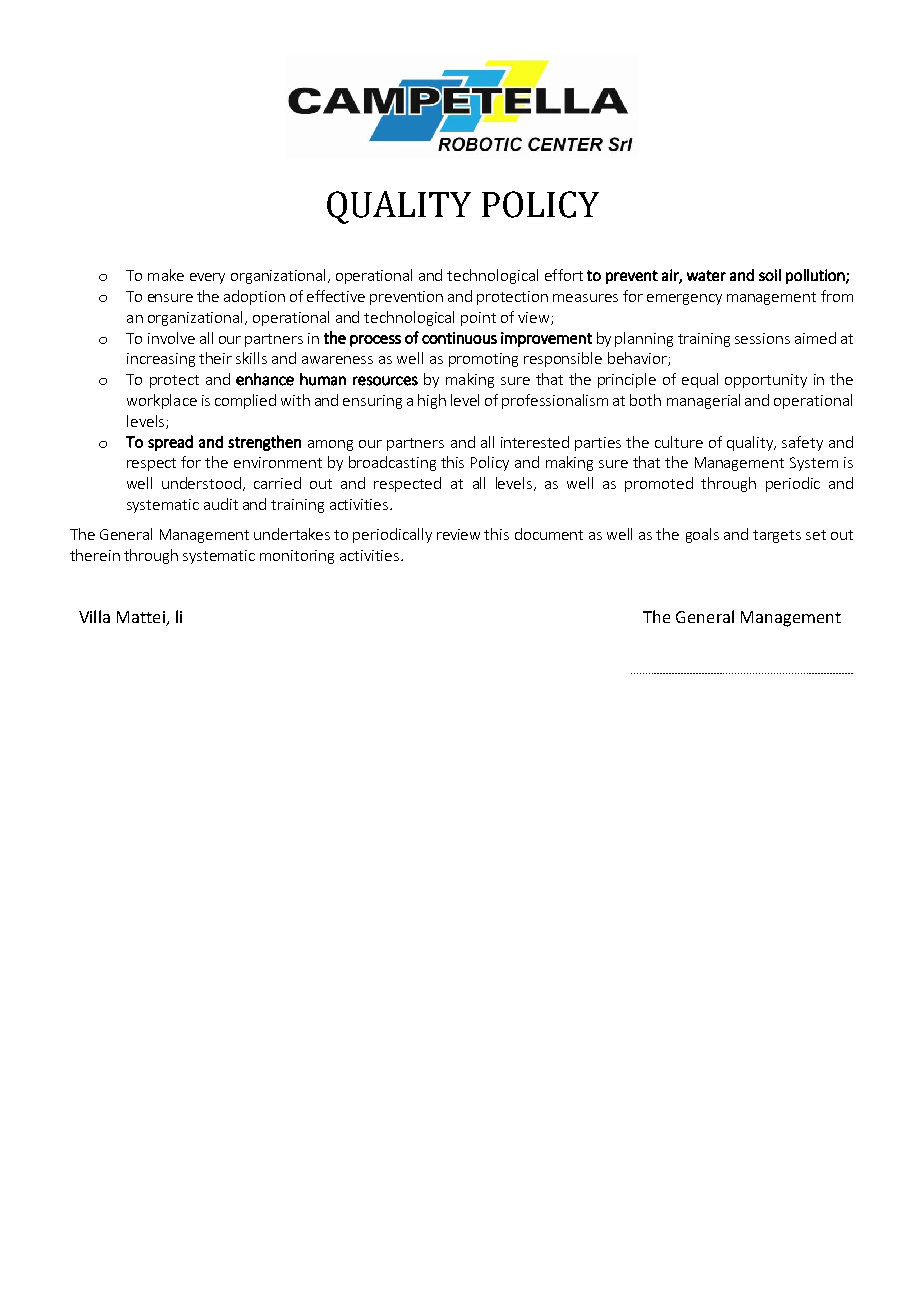 Image resolution: width=924 pixels, height=1308 pixels. What do you see at coordinates (770, 275) in the screenshot?
I see `soil` at bounding box center [770, 275].
